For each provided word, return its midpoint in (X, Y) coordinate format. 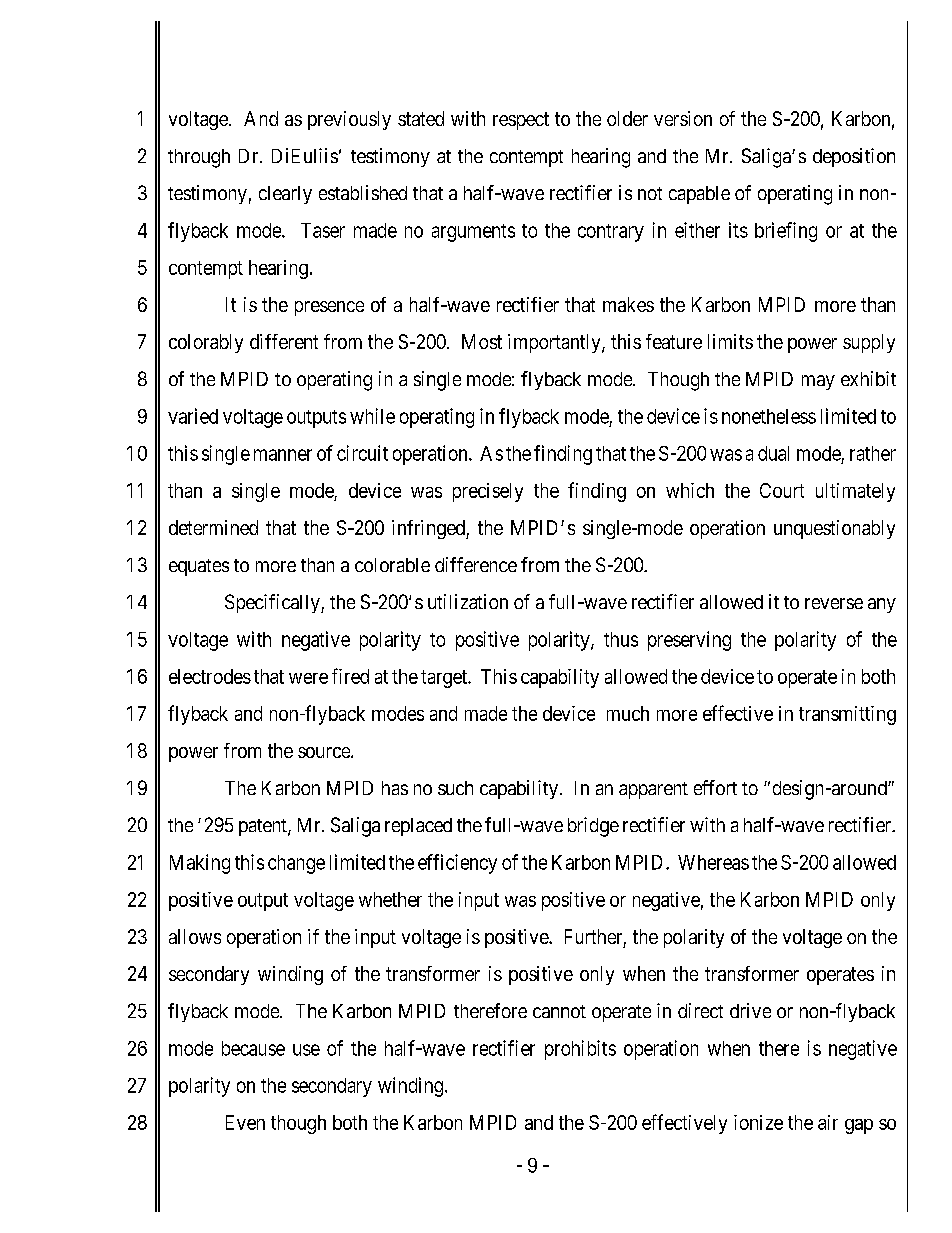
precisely (488, 492)
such (455, 788)
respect (521, 121)
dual (773, 453)
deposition (854, 157)
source (325, 752)
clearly (285, 195)
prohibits (580, 1050)
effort (715, 787)
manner (283, 455)
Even (245, 1122)
